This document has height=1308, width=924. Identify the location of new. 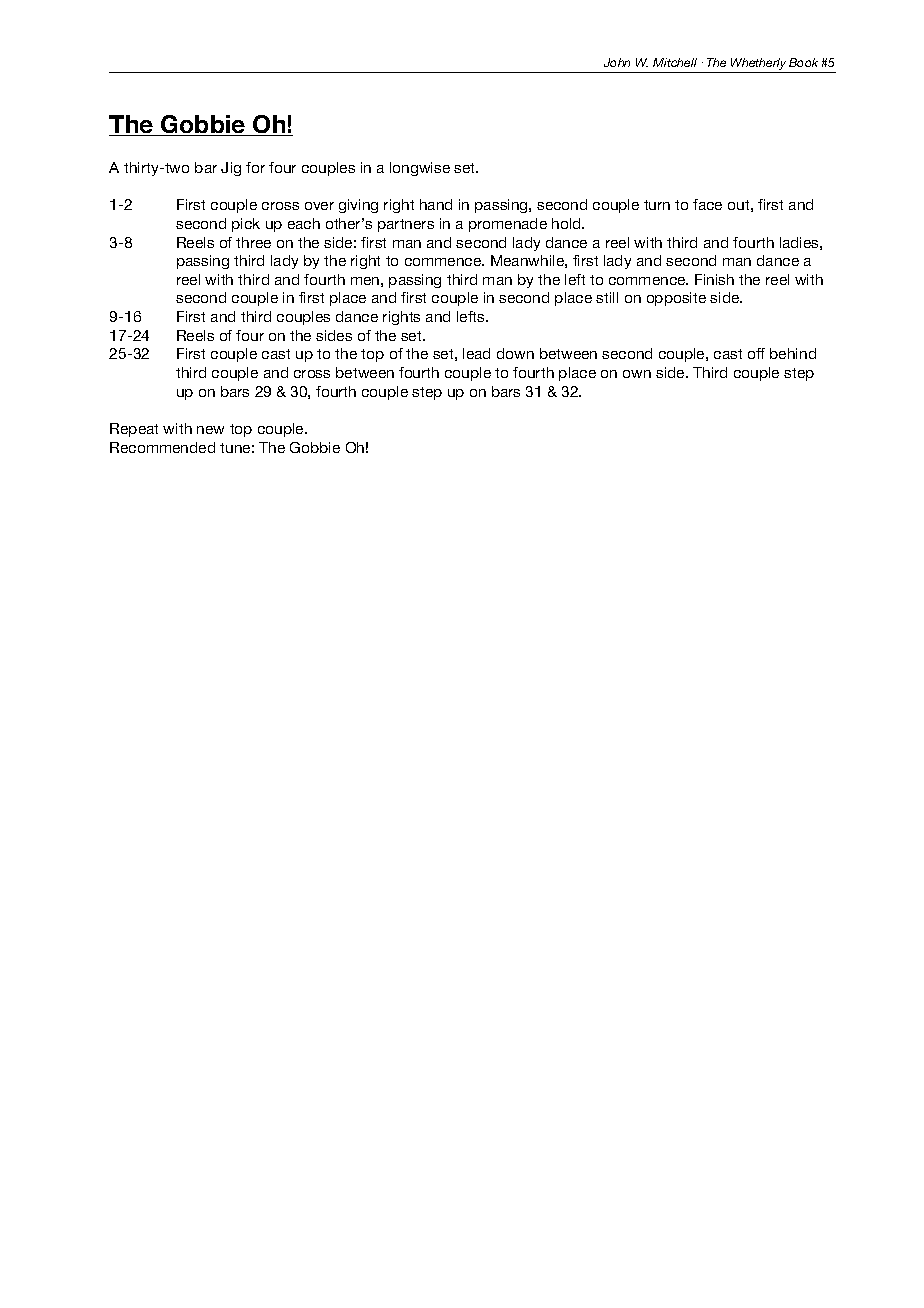
(210, 430).
